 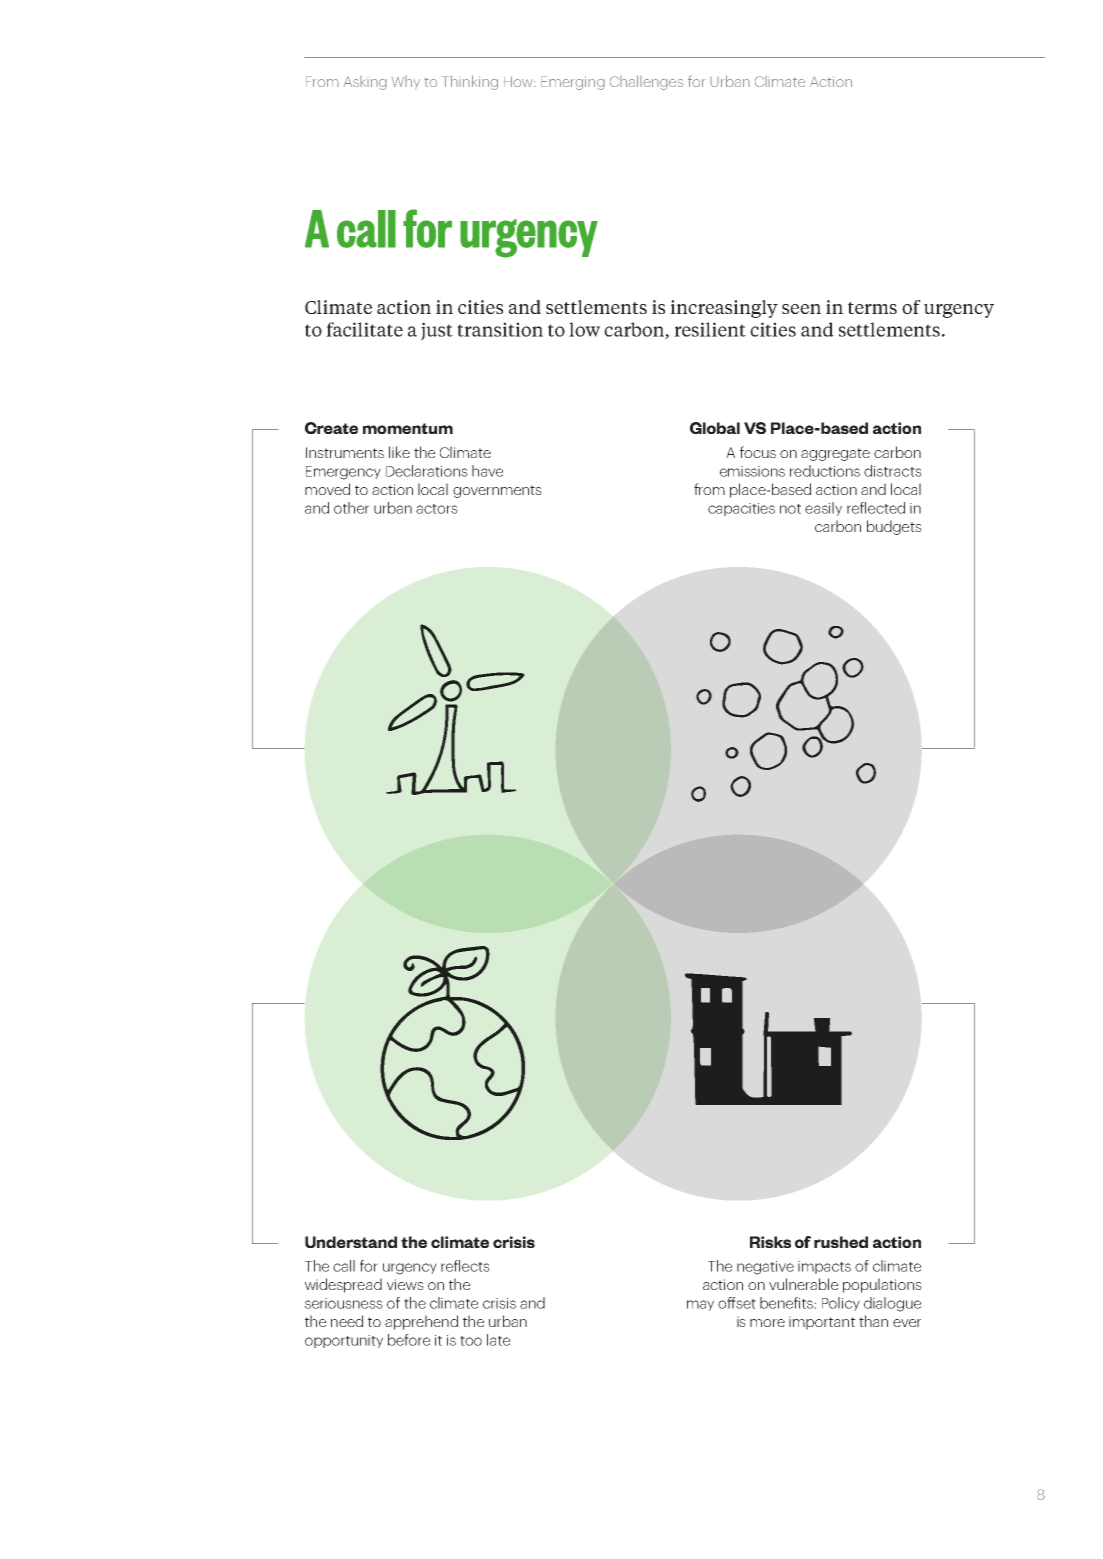 What do you see at coordinates (872, 308) in the screenshot?
I see `terms` at bounding box center [872, 308].
